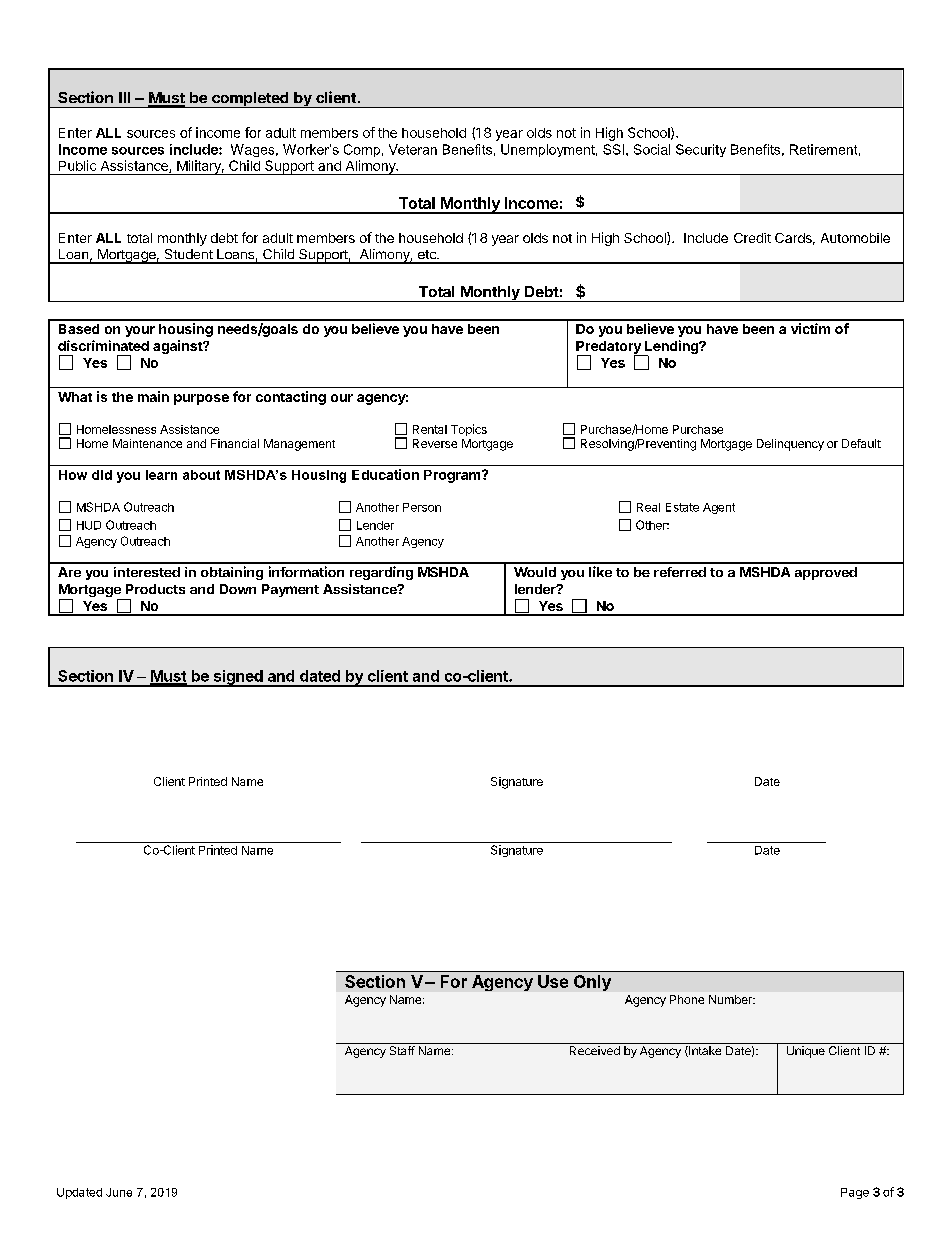  Describe the element at coordinates (413, 149) in the image. I see `Veteran` at that location.
